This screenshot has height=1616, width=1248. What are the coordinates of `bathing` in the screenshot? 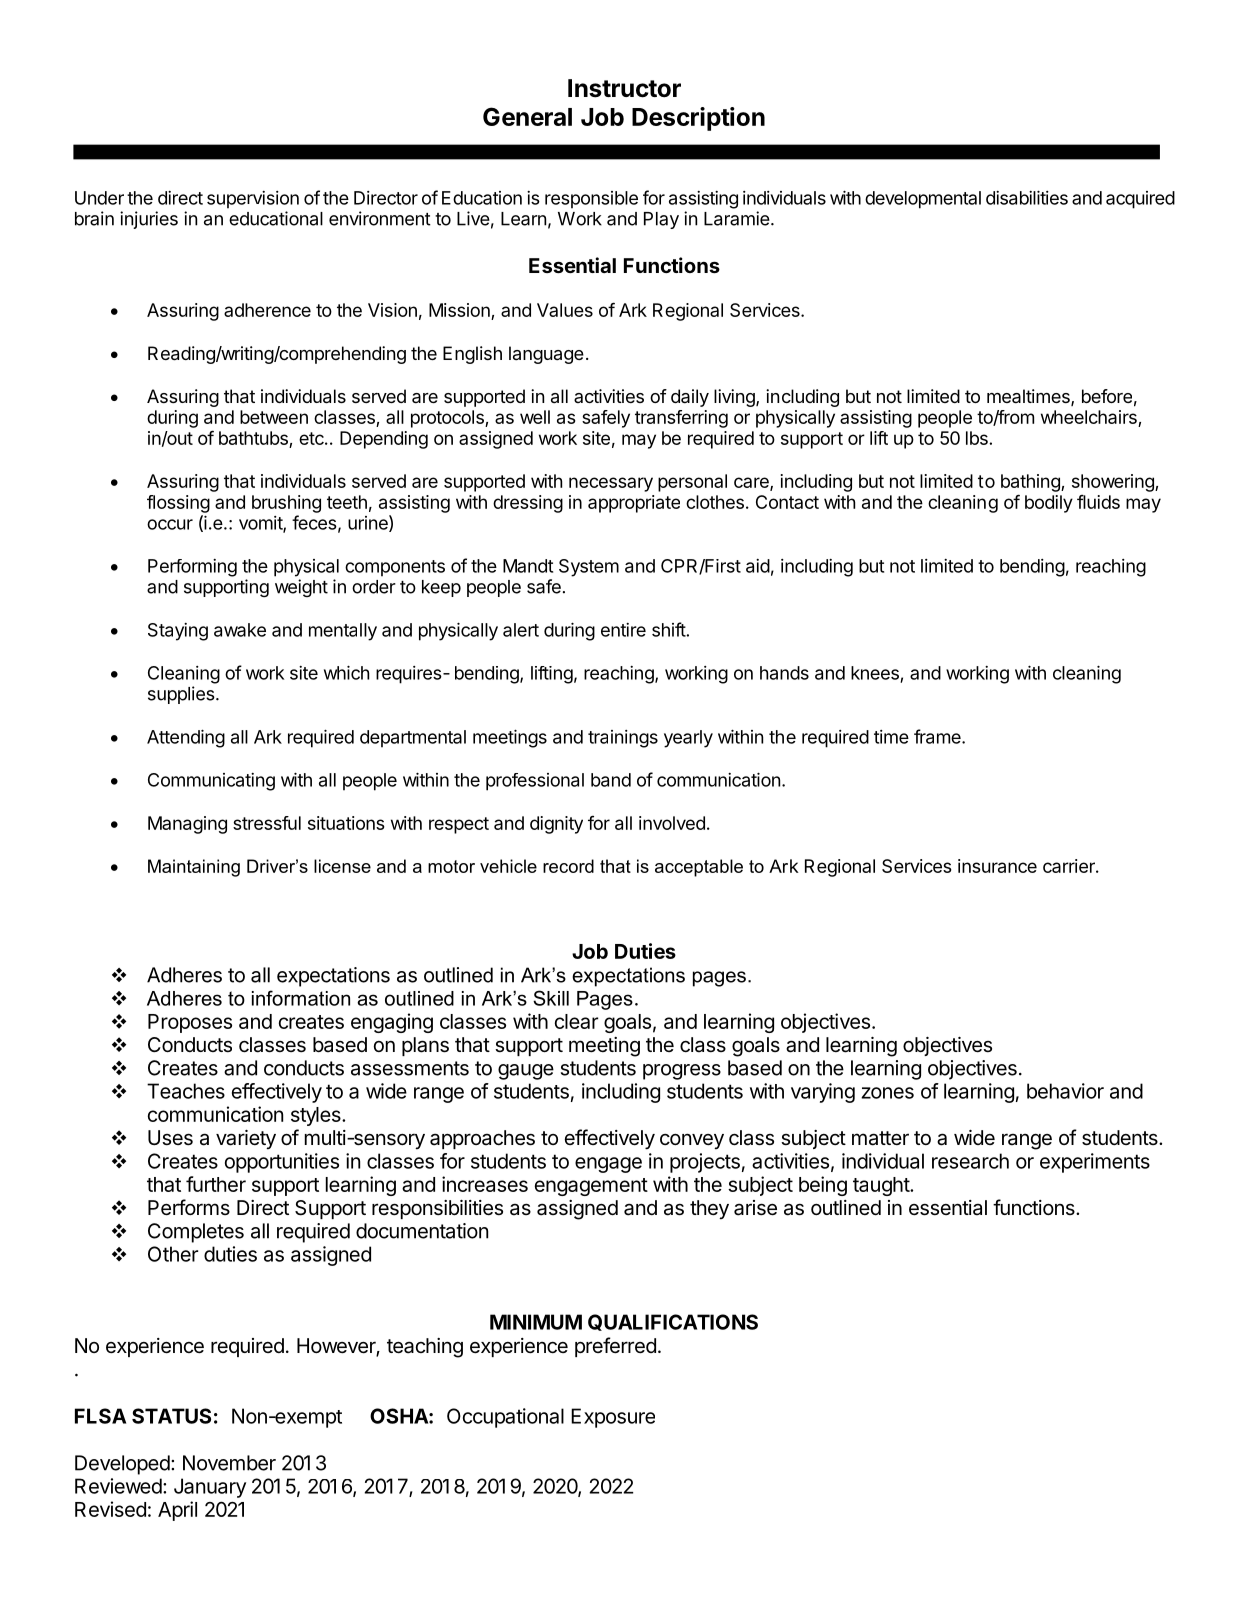 It's located at (1031, 483).
